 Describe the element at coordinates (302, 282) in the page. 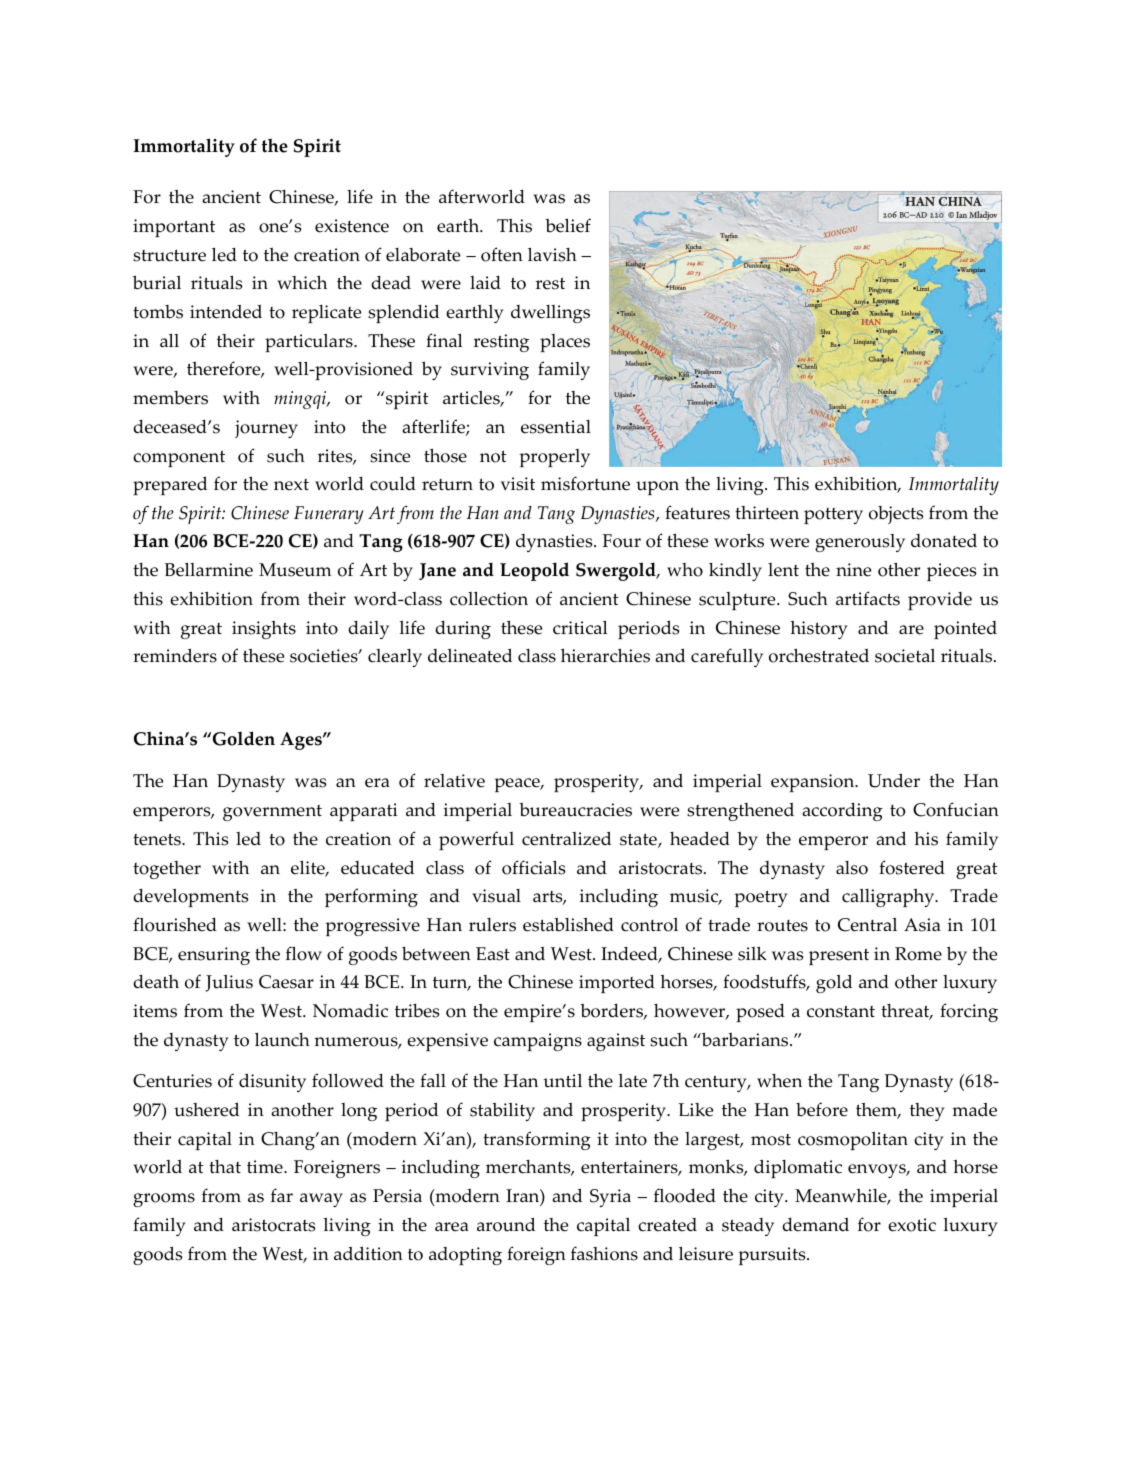

I see `which` at that location.
